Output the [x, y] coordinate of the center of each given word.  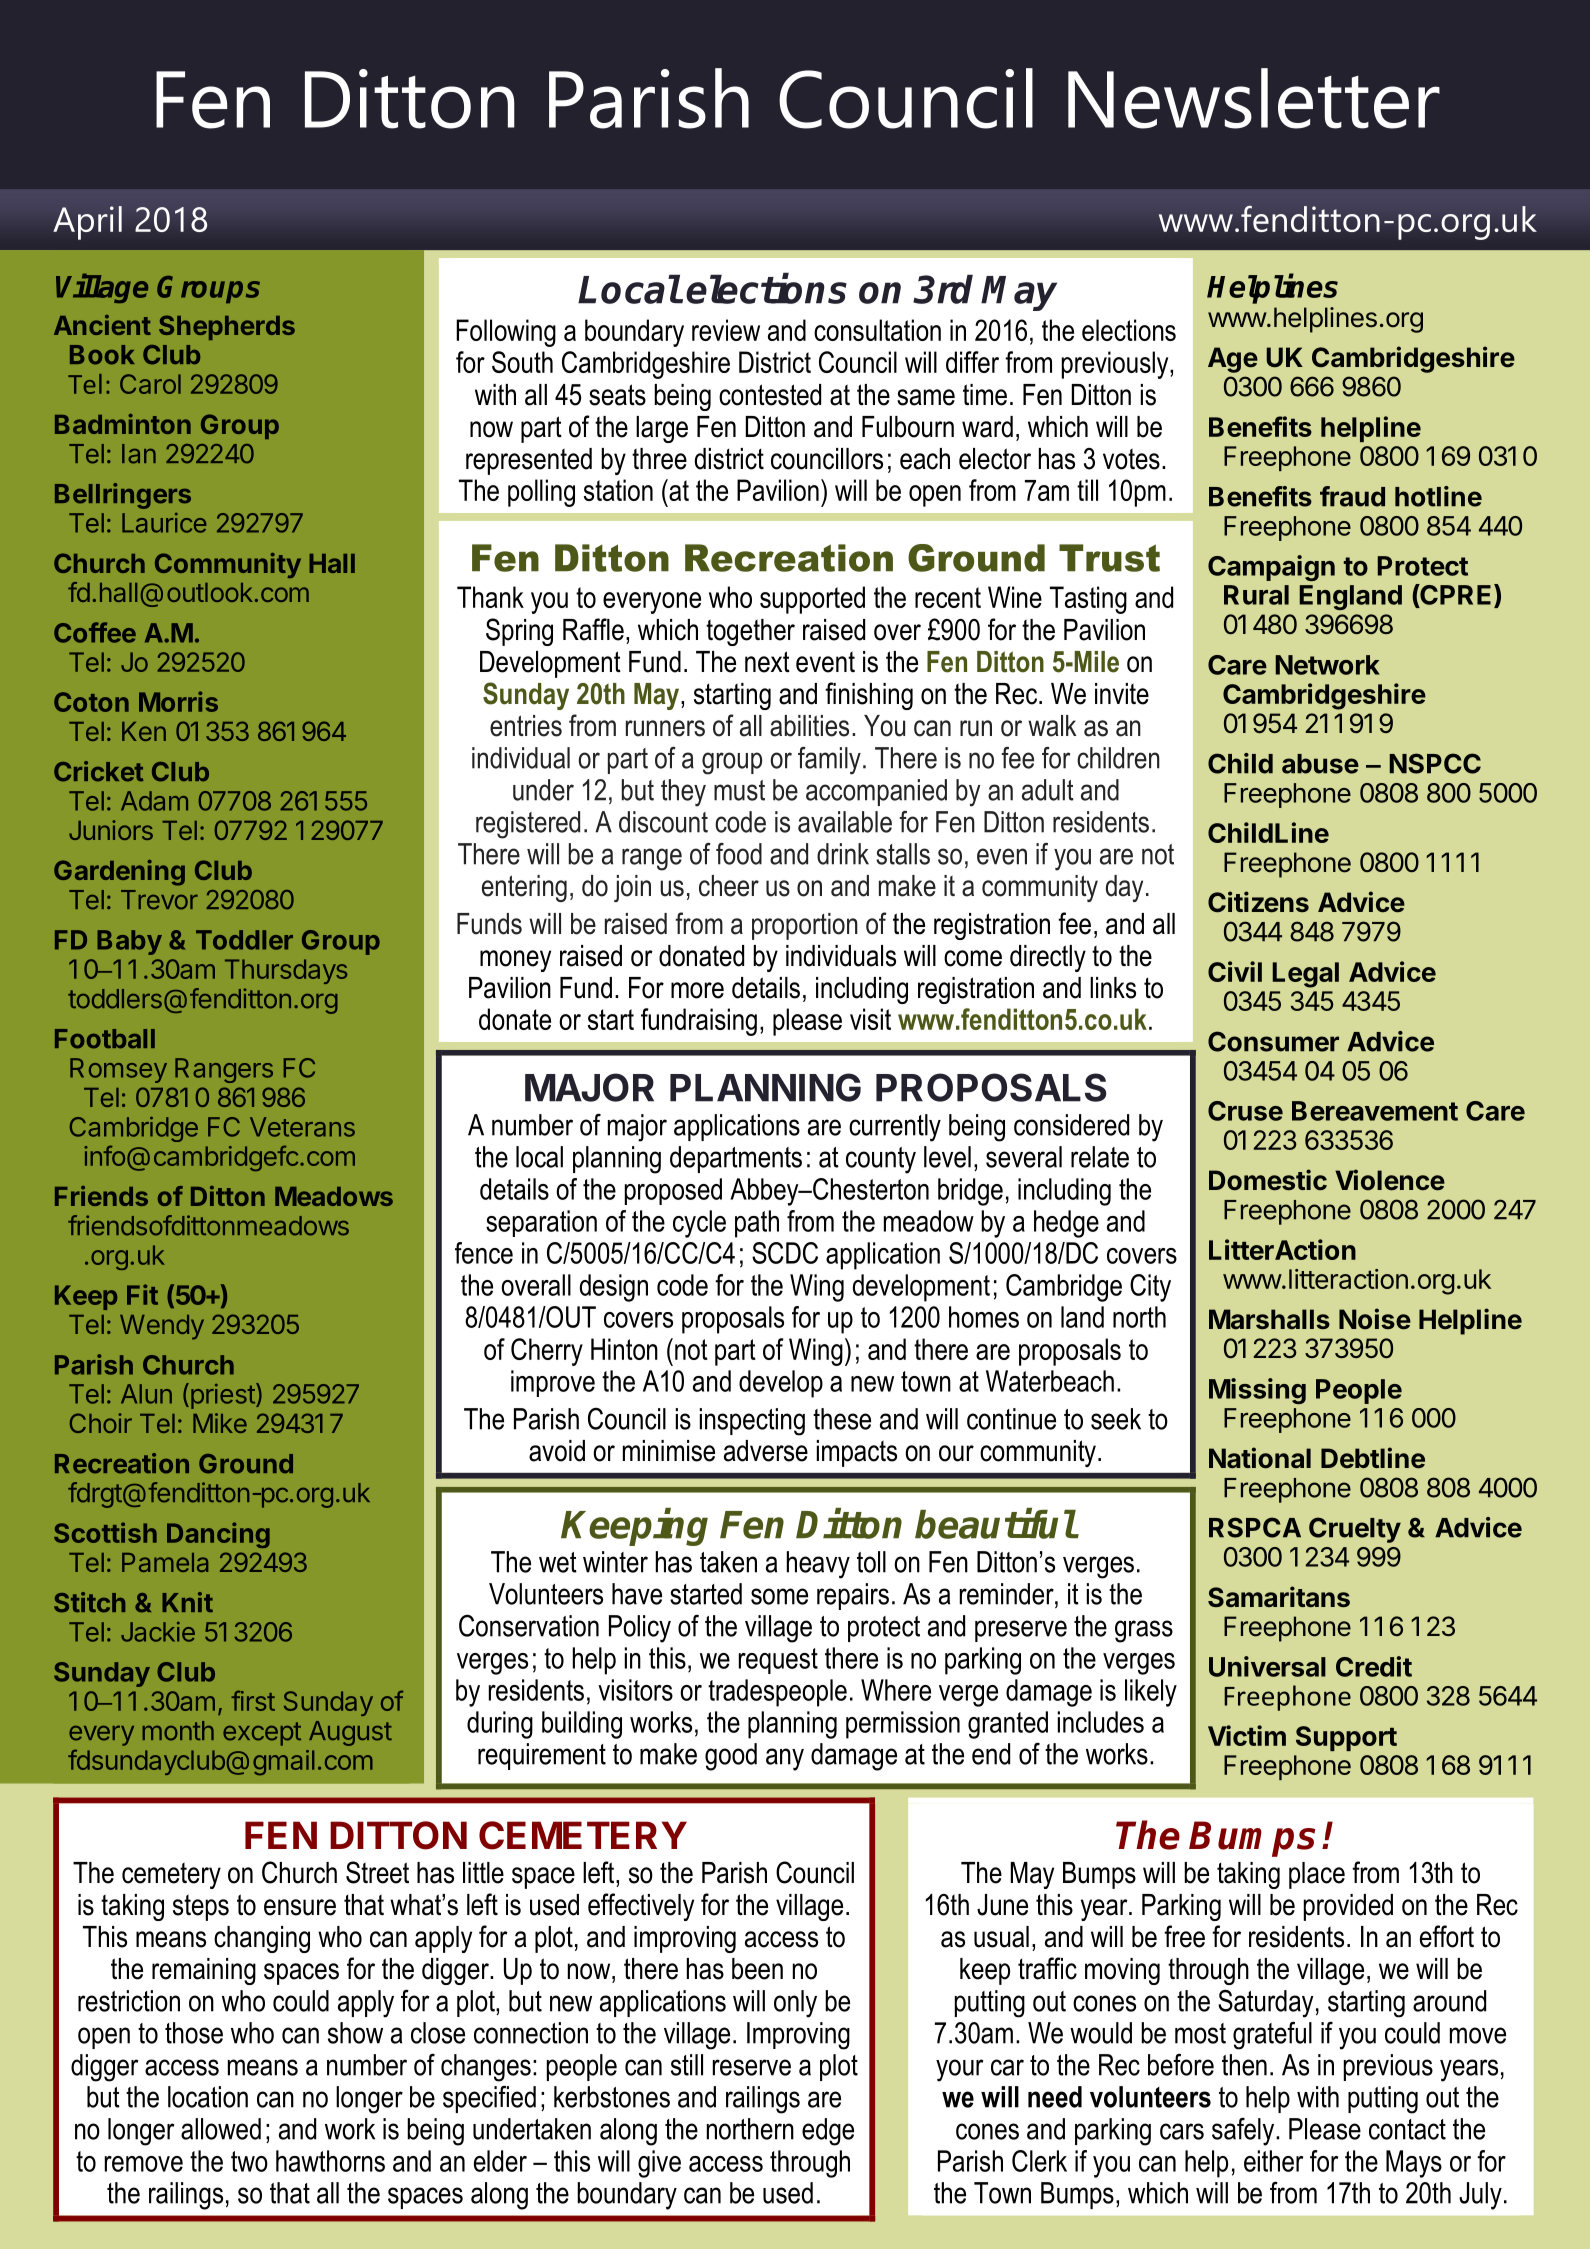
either [1273, 2161]
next [767, 662]
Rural [1256, 595]
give [659, 2164]
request [778, 1661]
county [881, 1160]
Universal [1267, 1666]
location [208, 2097]
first [253, 1700]
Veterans [302, 1127]
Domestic [1268, 1180]
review [726, 330]
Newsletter [1254, 98]
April [87, 223]
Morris [178, 701]
